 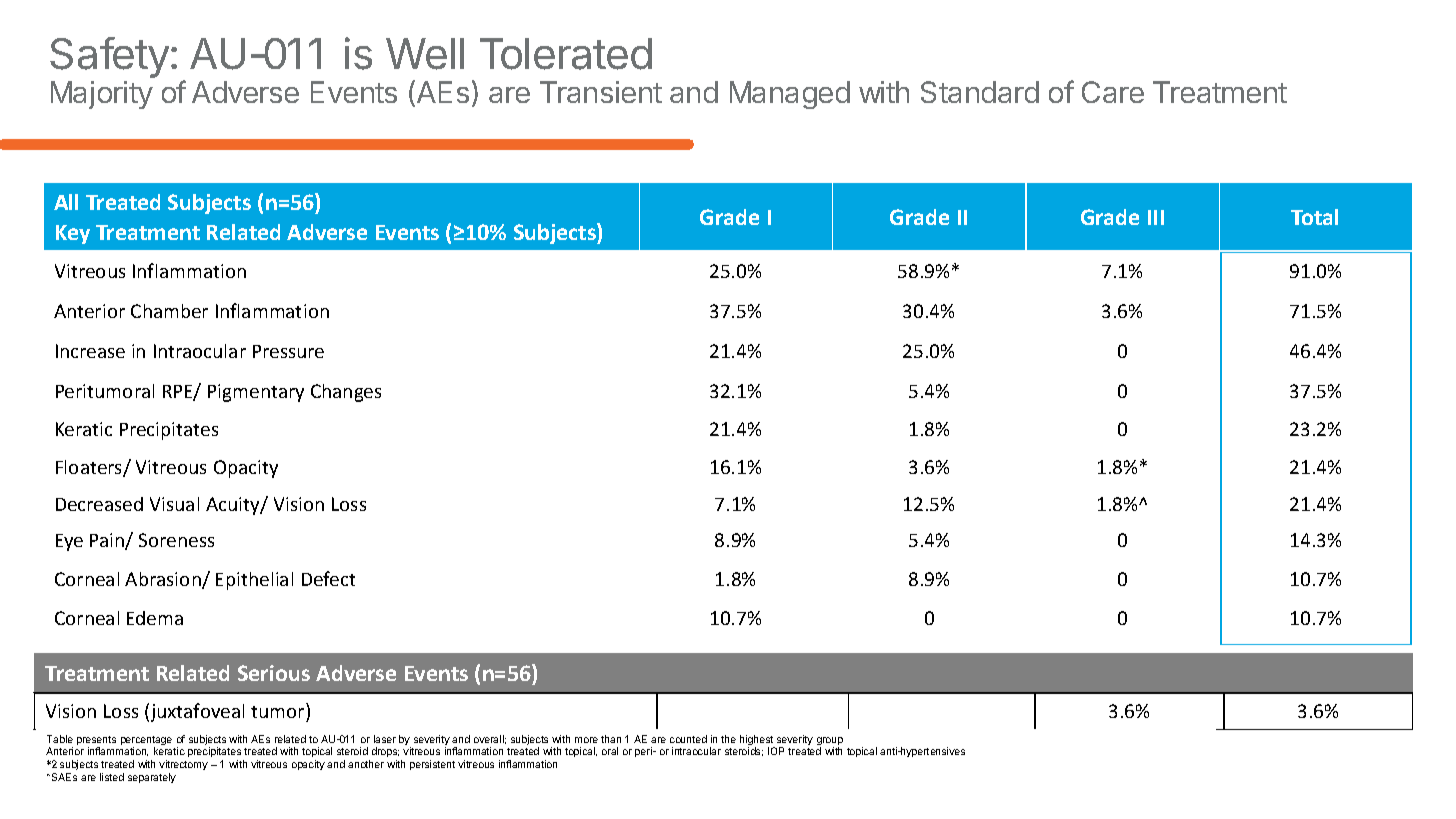 I want to click on Key, so click(x=73, y=234).
